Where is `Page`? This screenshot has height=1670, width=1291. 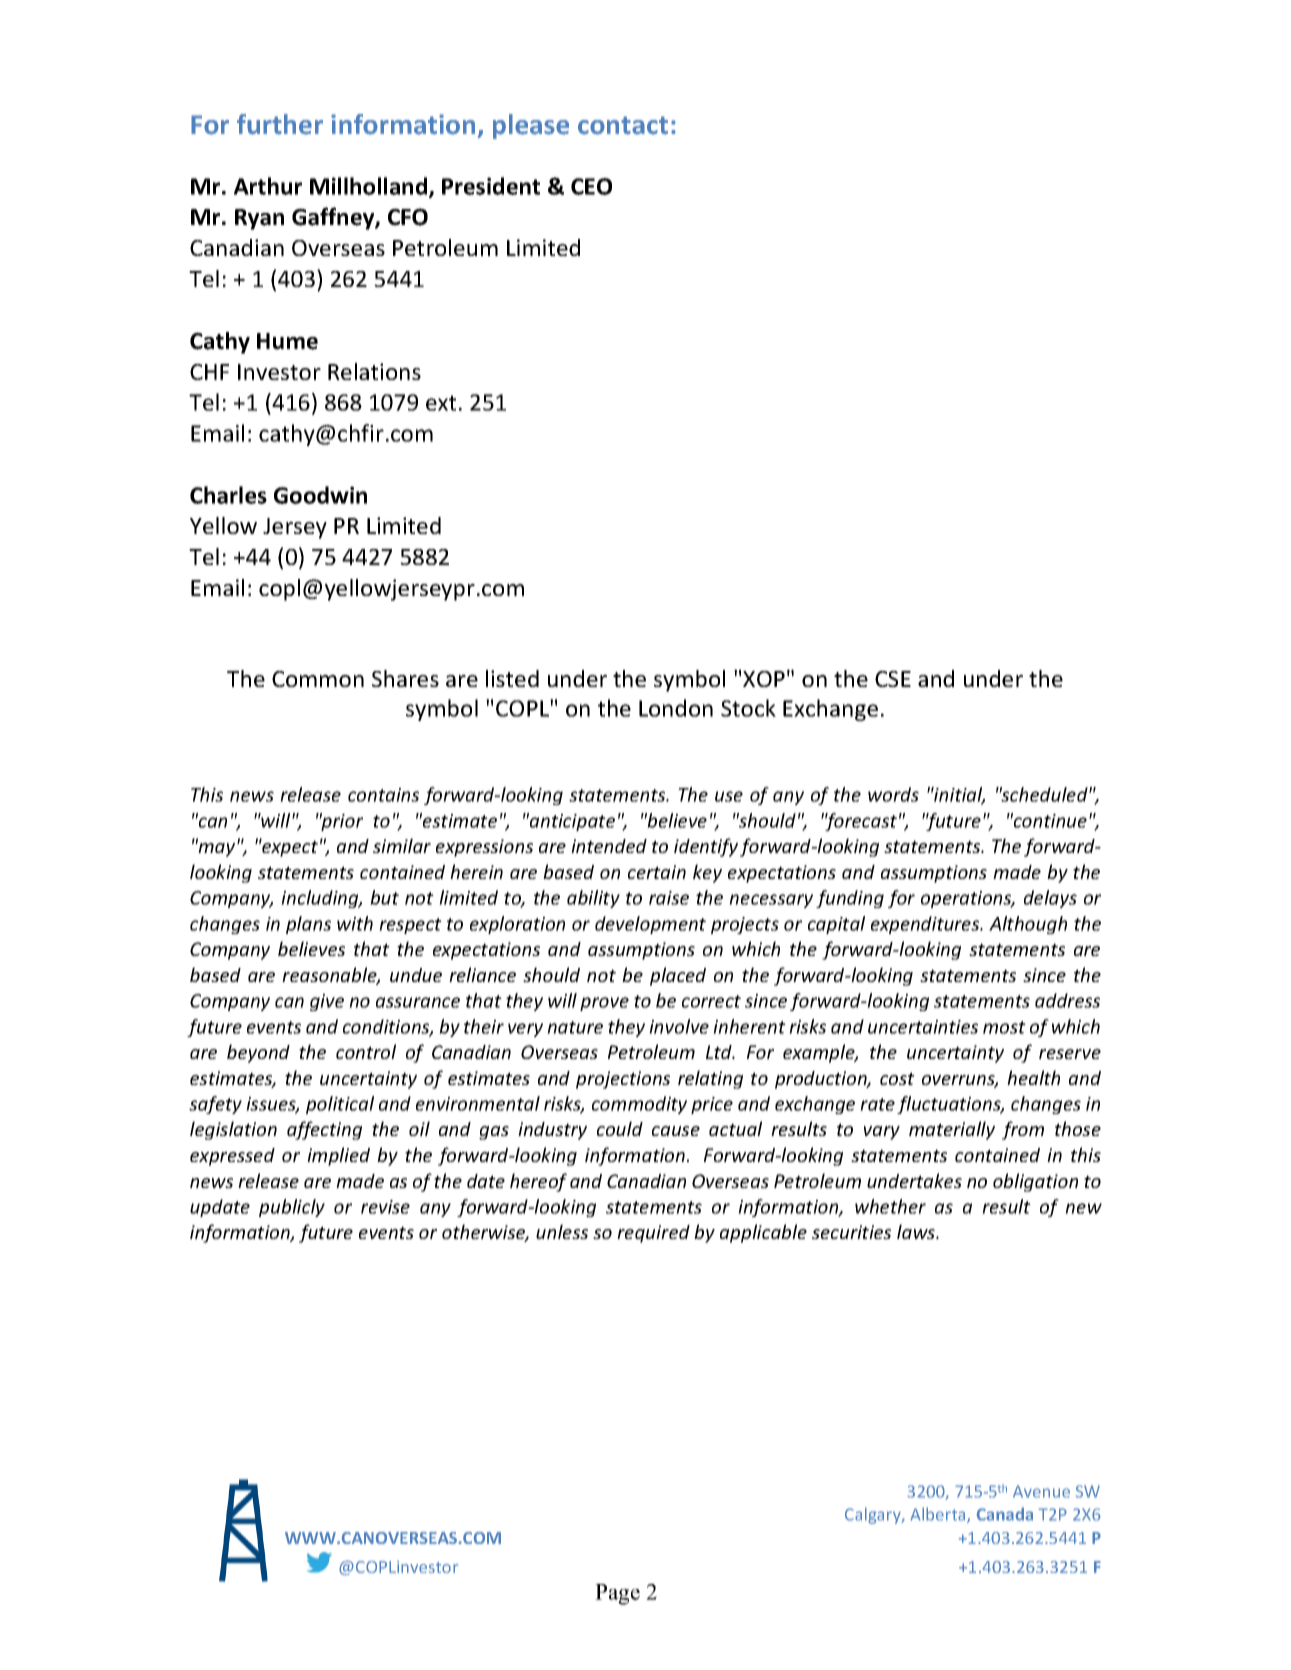
Page is located at coordinates (617, 1594).
